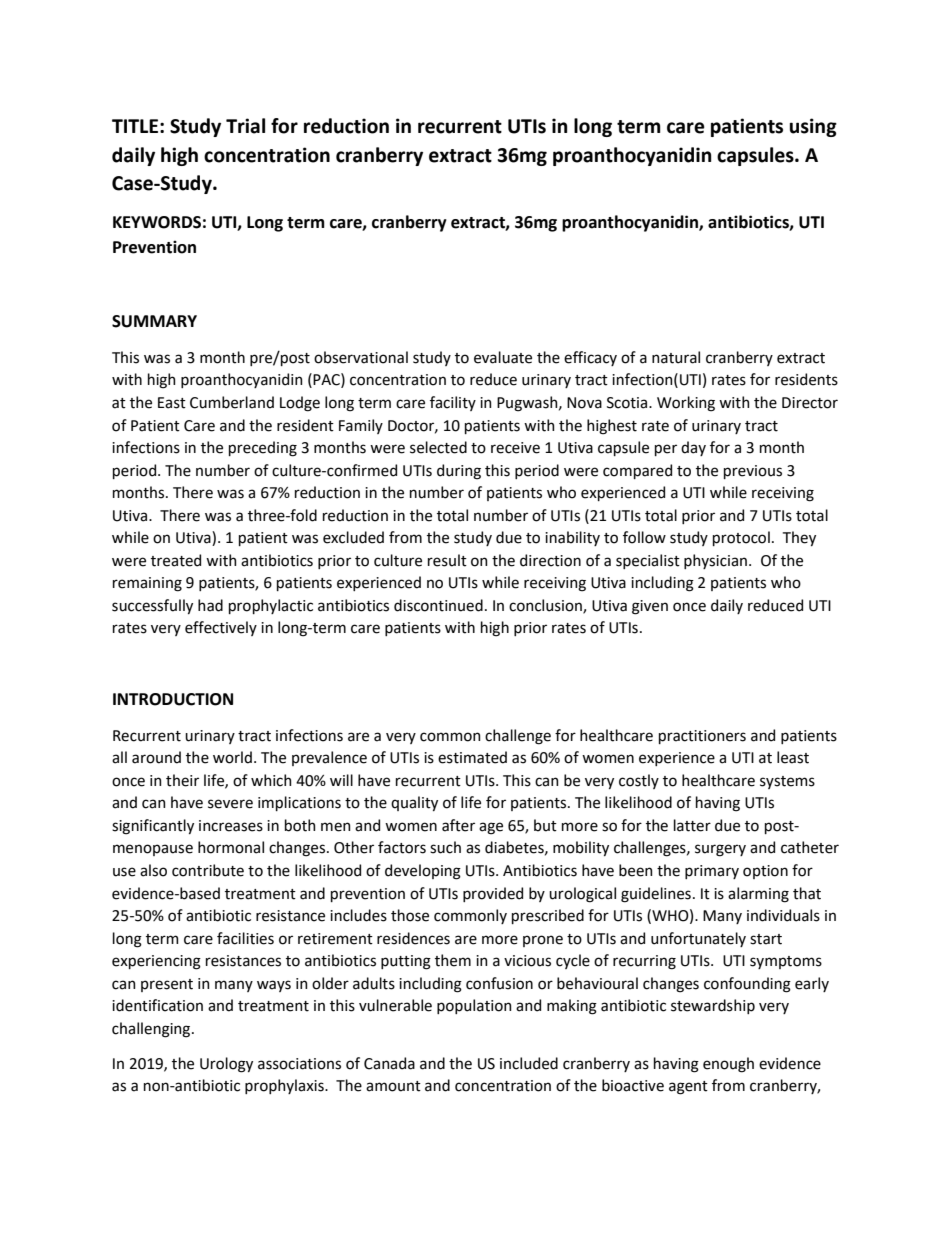 The width and height of the document is (952, 1233). I want to click on had, so click(210, 605).
